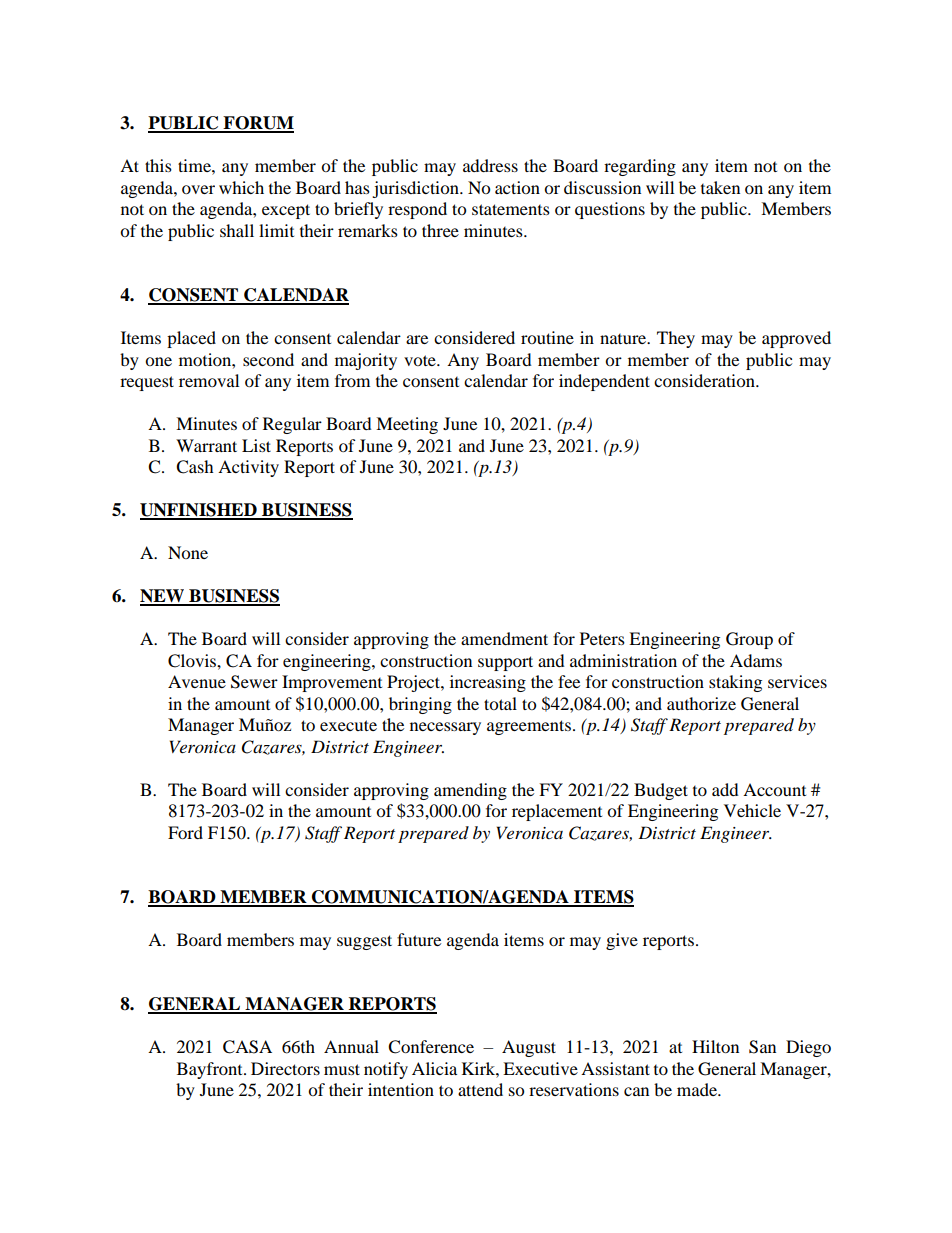 Image resolution: width=952 pixels, height=1233 pixels. Describe the element at coordinates (735, 683) in the document. I see `staking` at that location.
